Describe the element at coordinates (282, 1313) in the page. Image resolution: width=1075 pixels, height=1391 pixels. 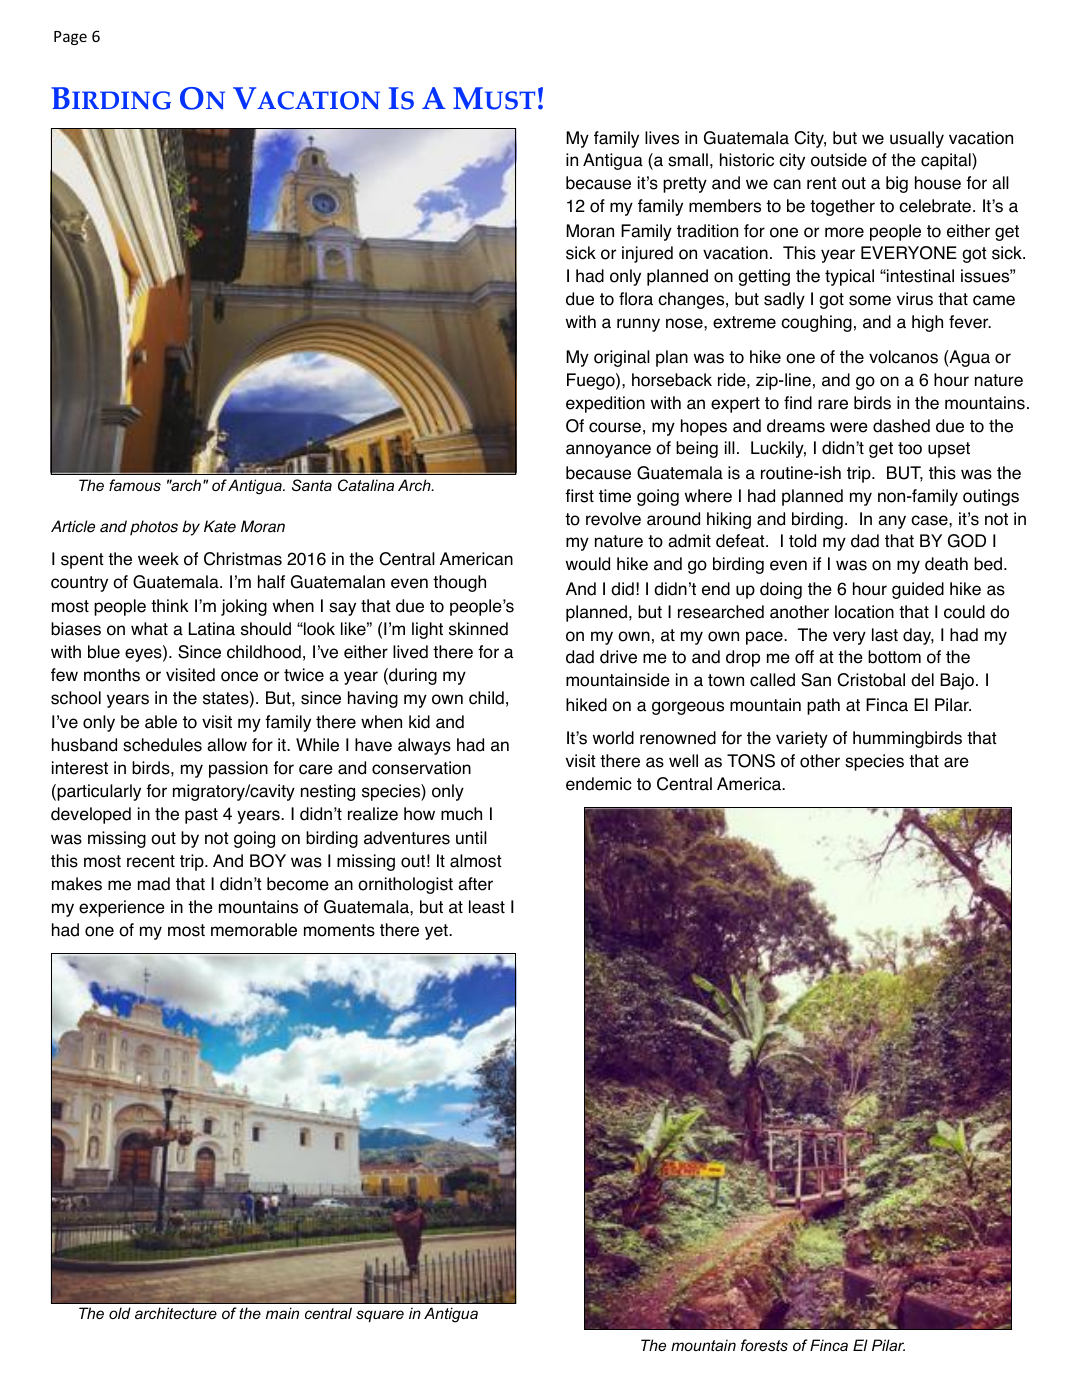
I see `main` at that location.
